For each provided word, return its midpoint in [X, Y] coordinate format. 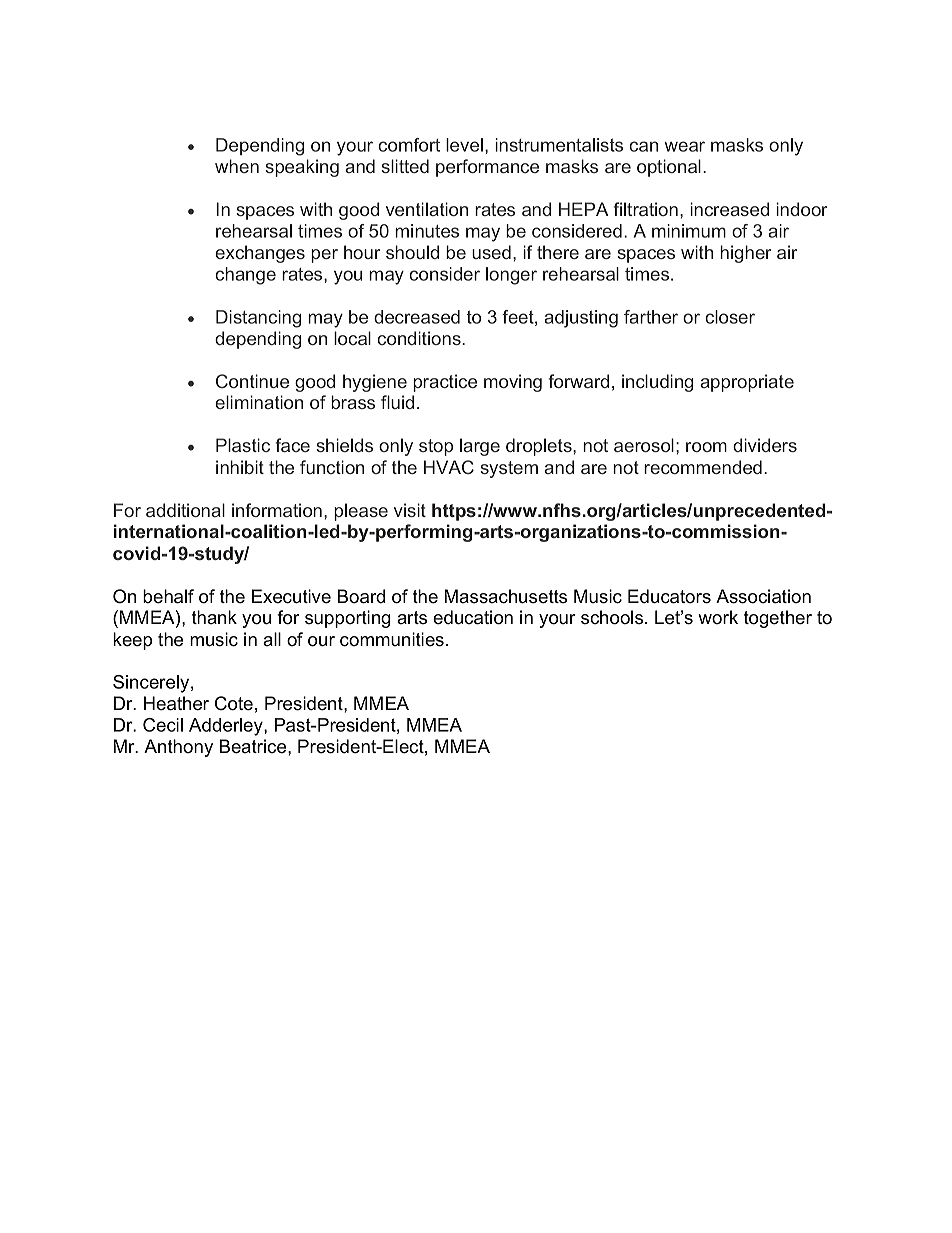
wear [684, 146]
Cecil [163, 725]
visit [410, 510]
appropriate [747, 383]
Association [763, 596]
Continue [252, 381]
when [237, 166]
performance [487, 168]
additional [185, 510]
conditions [420, 338]
